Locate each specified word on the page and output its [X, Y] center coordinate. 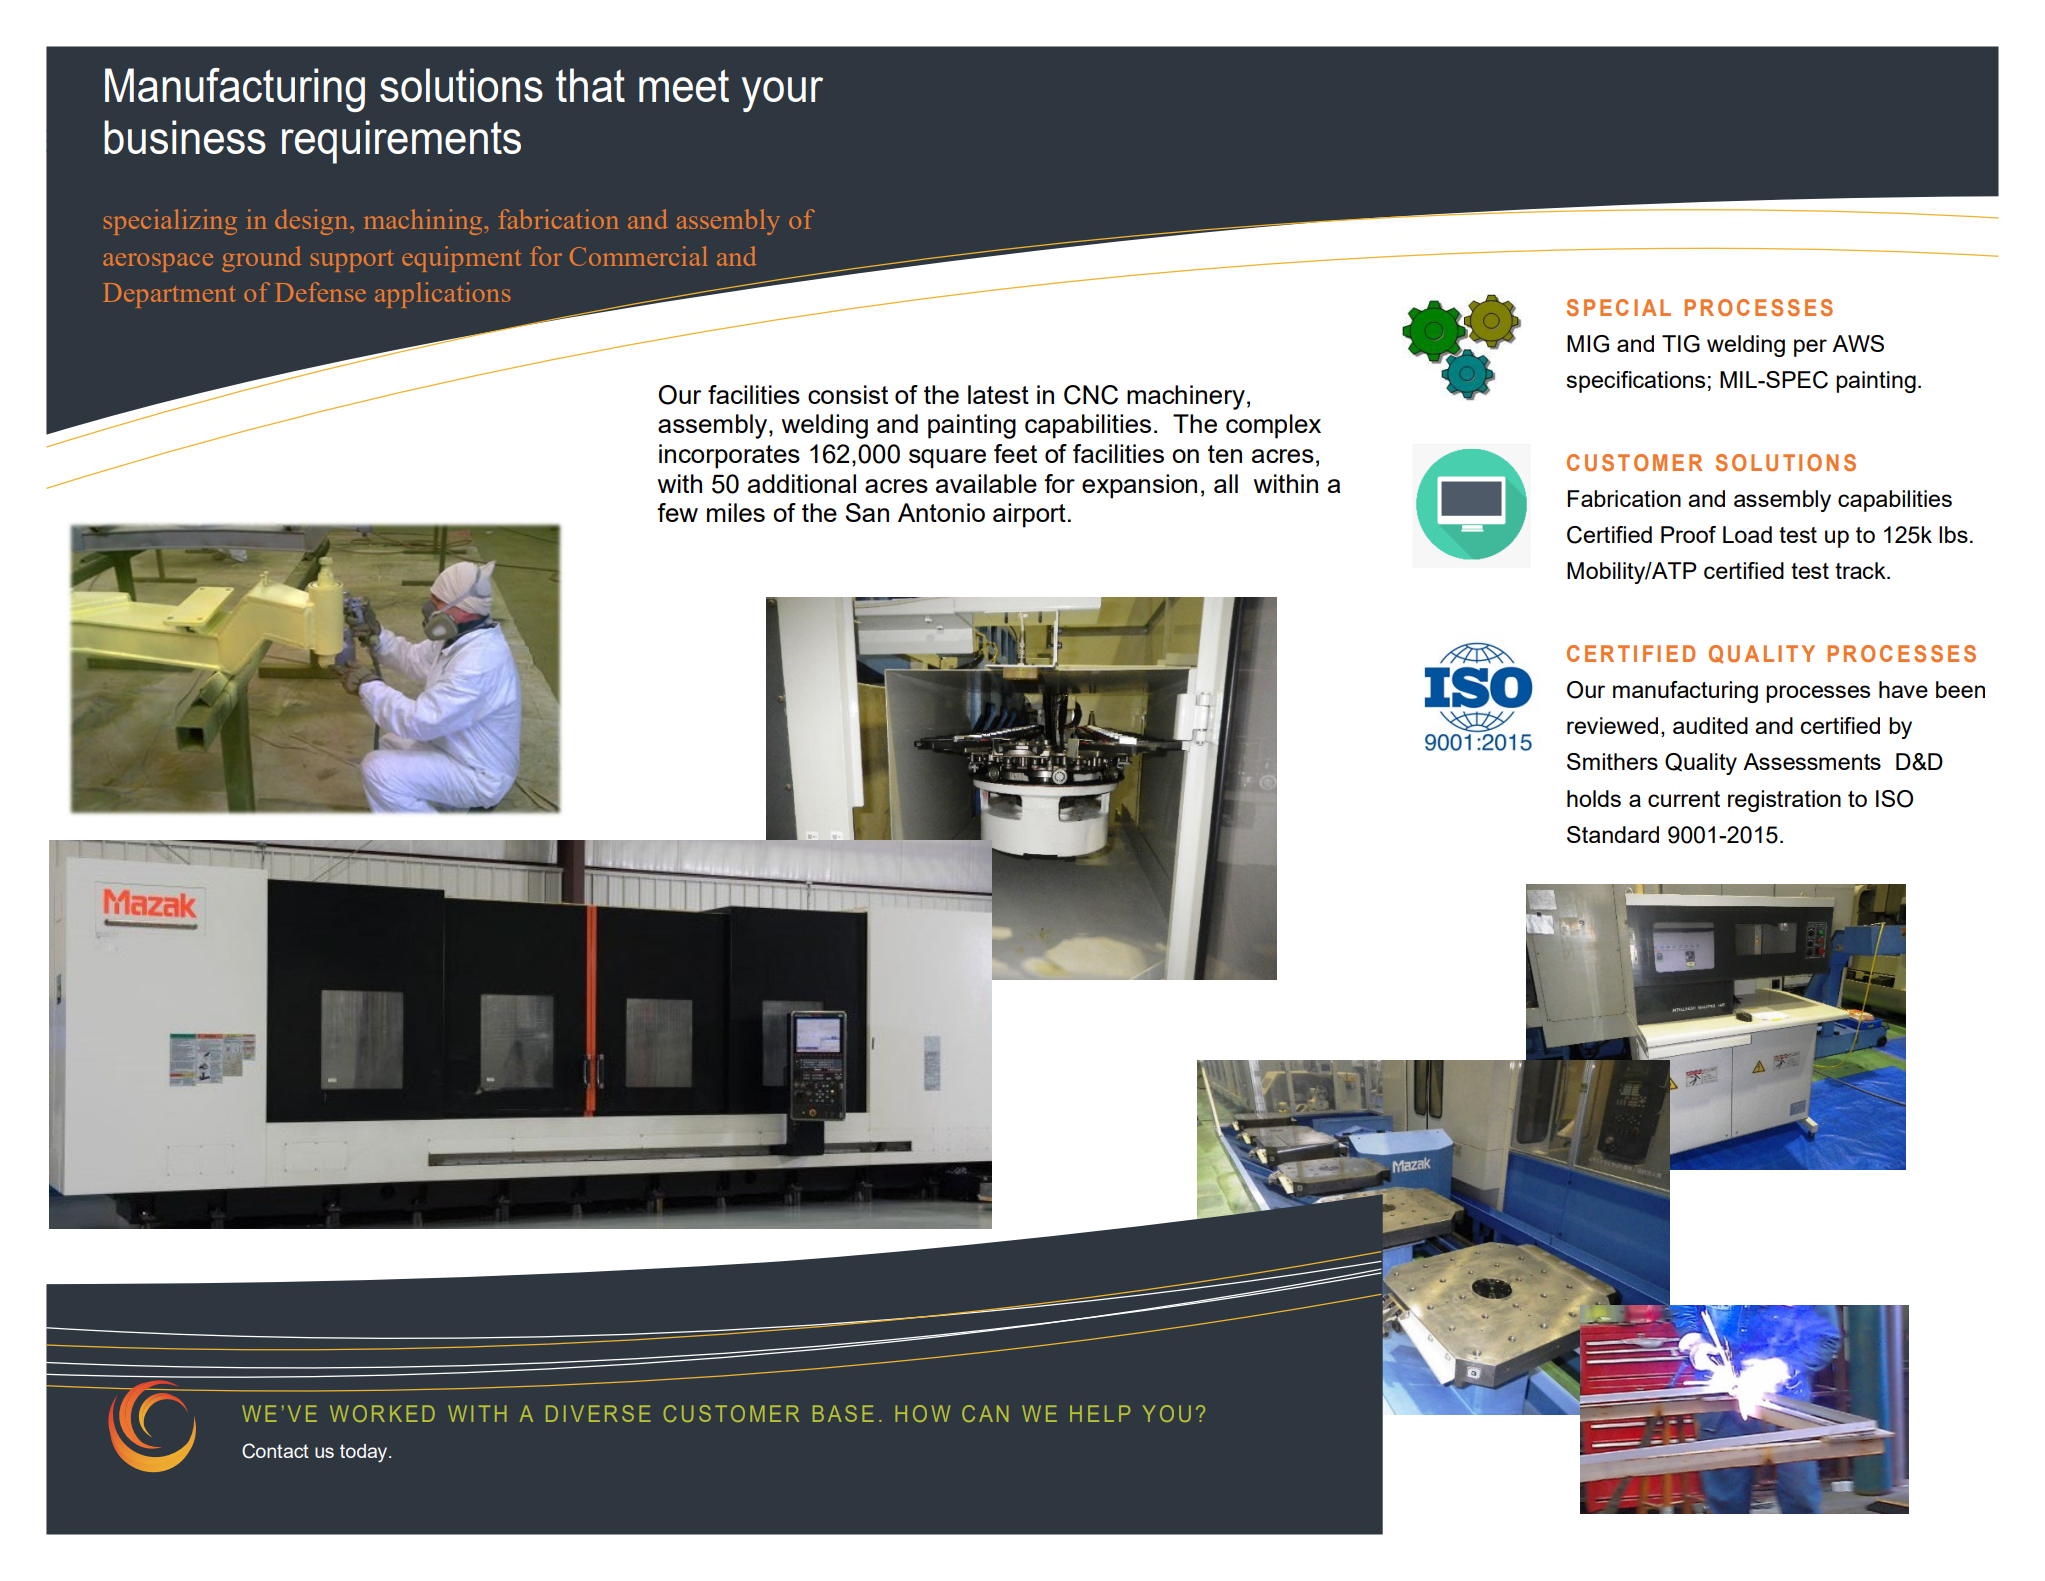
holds [1594, 798]
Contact [275, 1451]
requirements [401, 142]
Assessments [1812, 761]
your [782, 94]
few [677, 512]
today [365, 1453]
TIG [1681, 344]
